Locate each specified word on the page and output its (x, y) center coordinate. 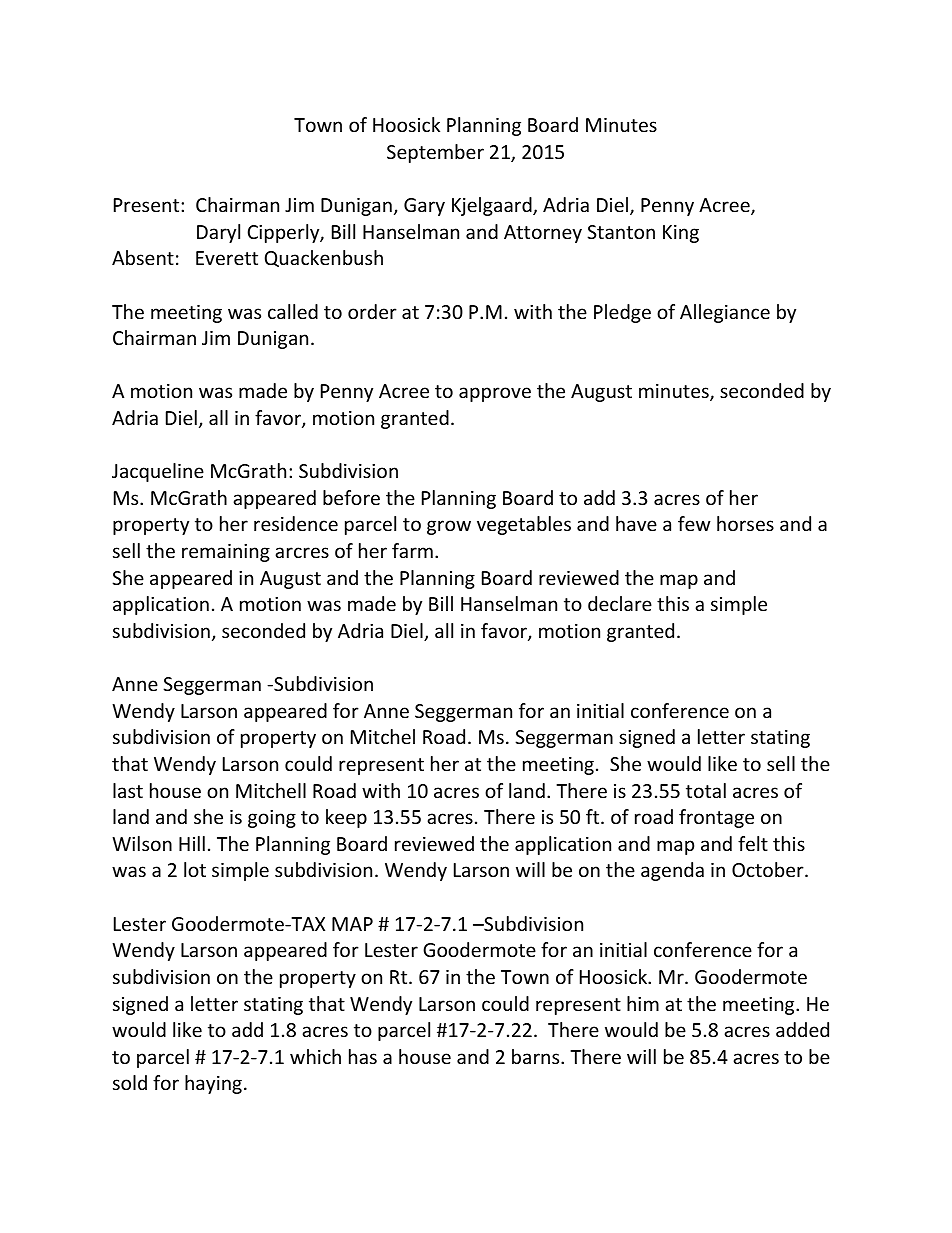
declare (620, 603)
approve (495, 394)
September (435, 153)
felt (753, 843)
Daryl (218, 233)
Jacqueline (158, 472)
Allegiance (725, 313)
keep (346, 818)
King (681, 234)
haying (213, 1084)
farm (412, 550)
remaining (226, 553)
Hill (192, 843)
